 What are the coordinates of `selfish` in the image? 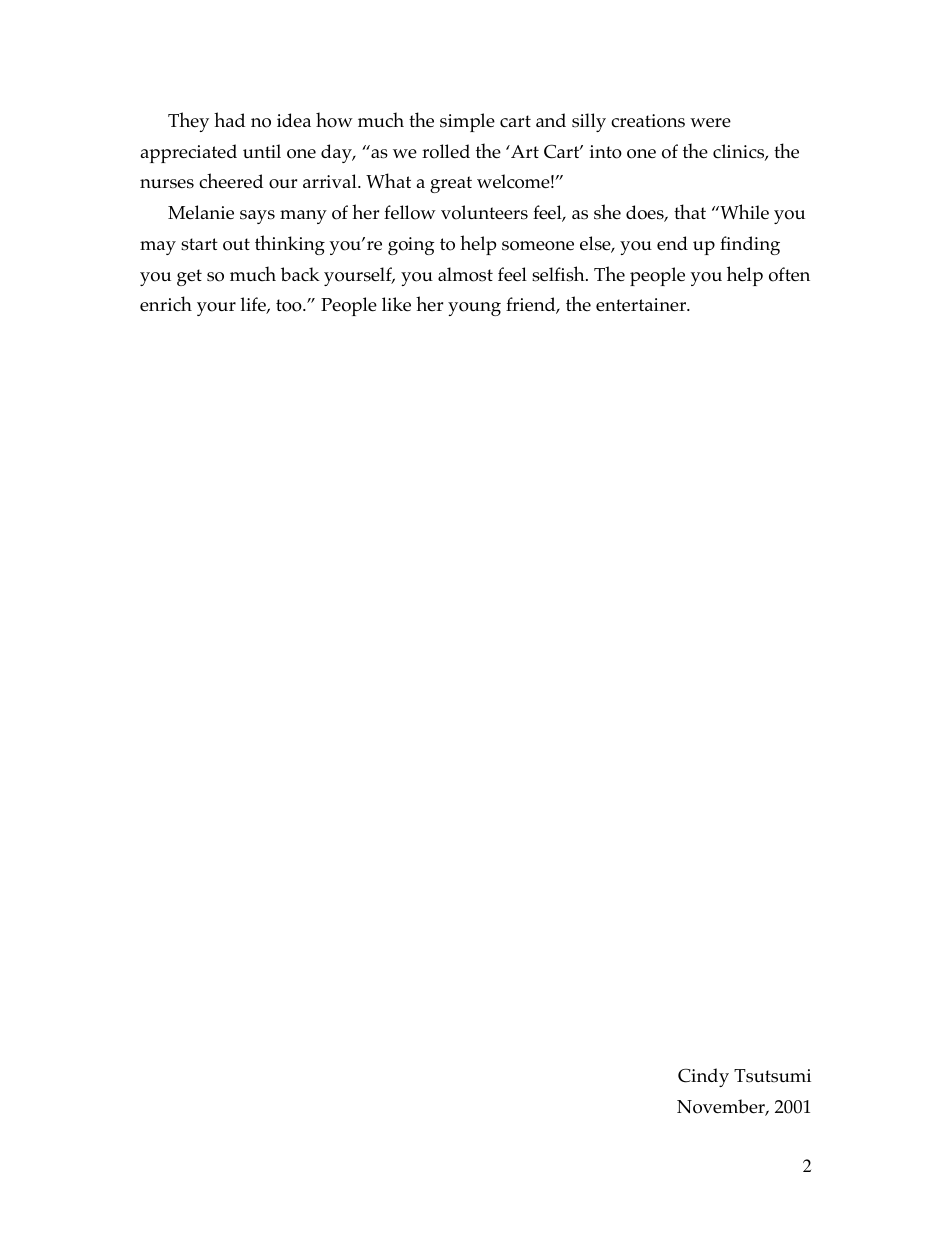 It's located at (559, 274).
